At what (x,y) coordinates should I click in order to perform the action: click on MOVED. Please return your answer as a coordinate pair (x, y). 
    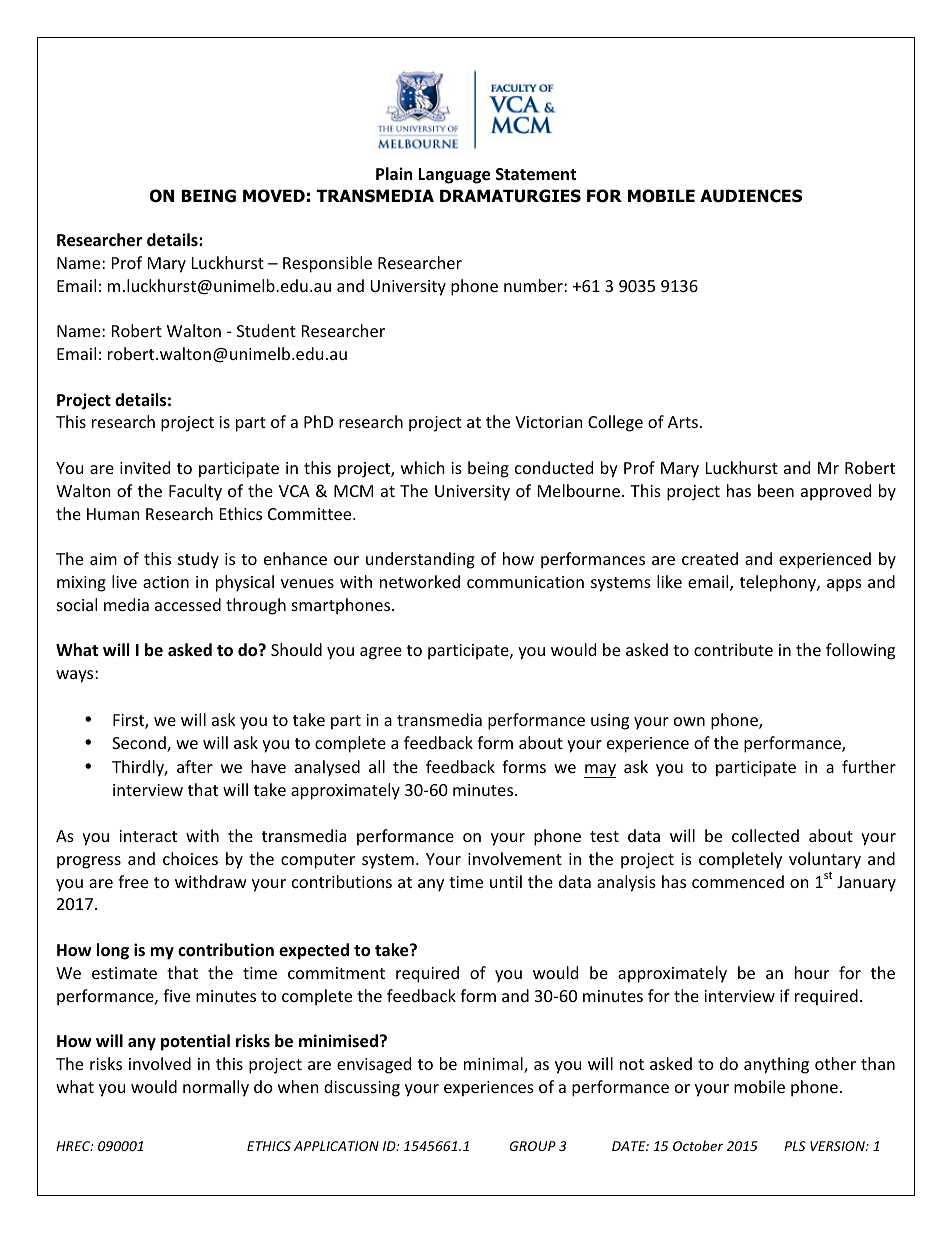
    Looking at the image, I should click on (274, 196).
